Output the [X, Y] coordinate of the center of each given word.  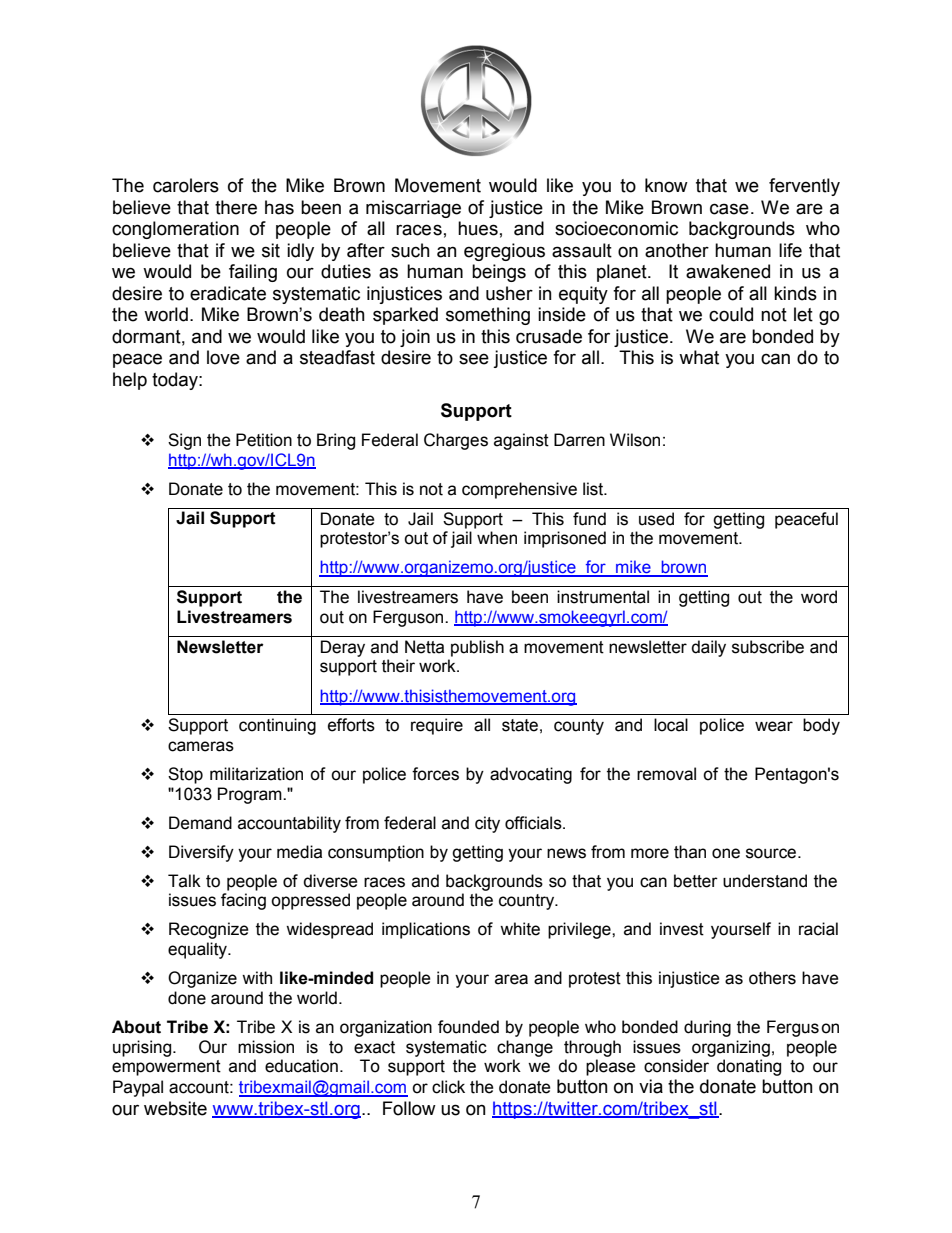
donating [749, 1067]
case [729, 209]
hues [478, 228]
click [448, 1087]
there [236, 207]
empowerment [166, 1068]
